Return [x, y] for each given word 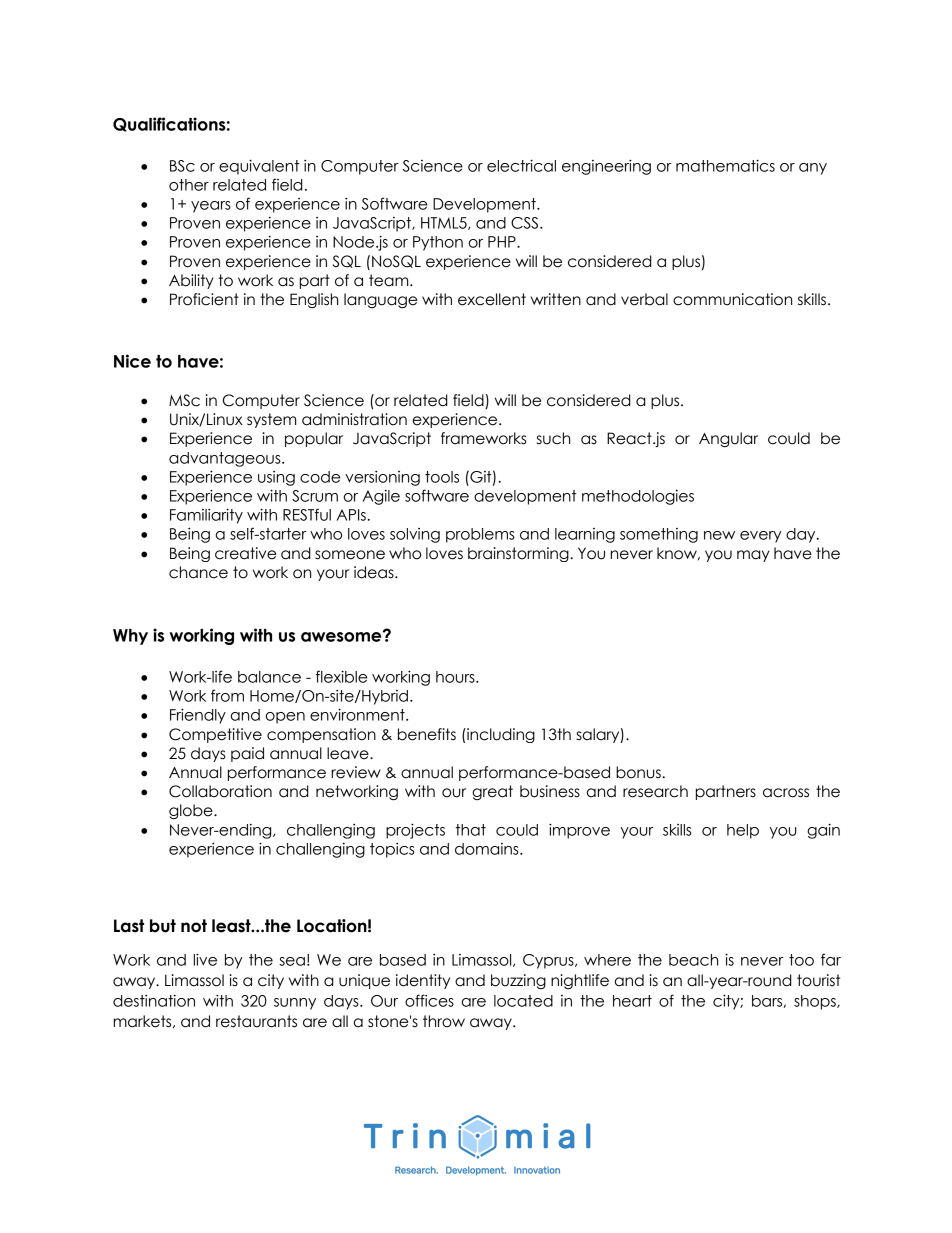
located [523, 1001]
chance [198, 572]
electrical [521, 165]
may [753, 556]
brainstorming [519, 554]
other [189, 185]
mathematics [725, 165]
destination [154, 1001]
